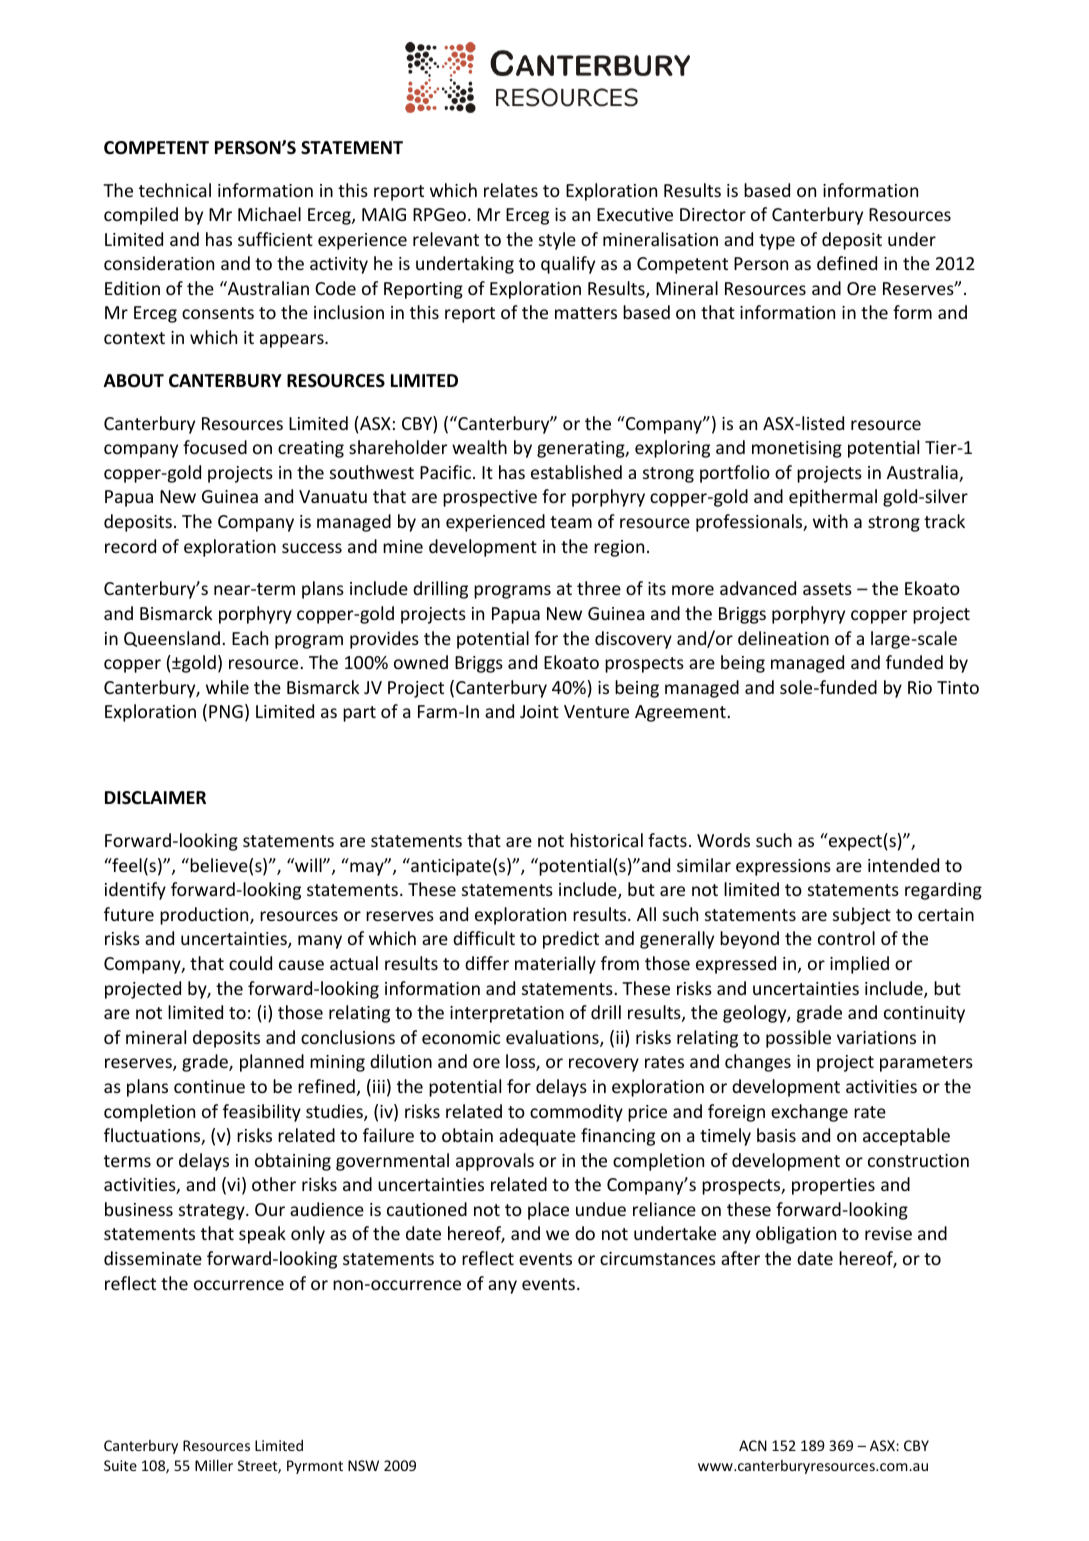 The width and height of the document is (1089, 1541). What do you see at coordinates (753, 1445) in the document?
I see `ACN` at bounding box center [753, 1445].
